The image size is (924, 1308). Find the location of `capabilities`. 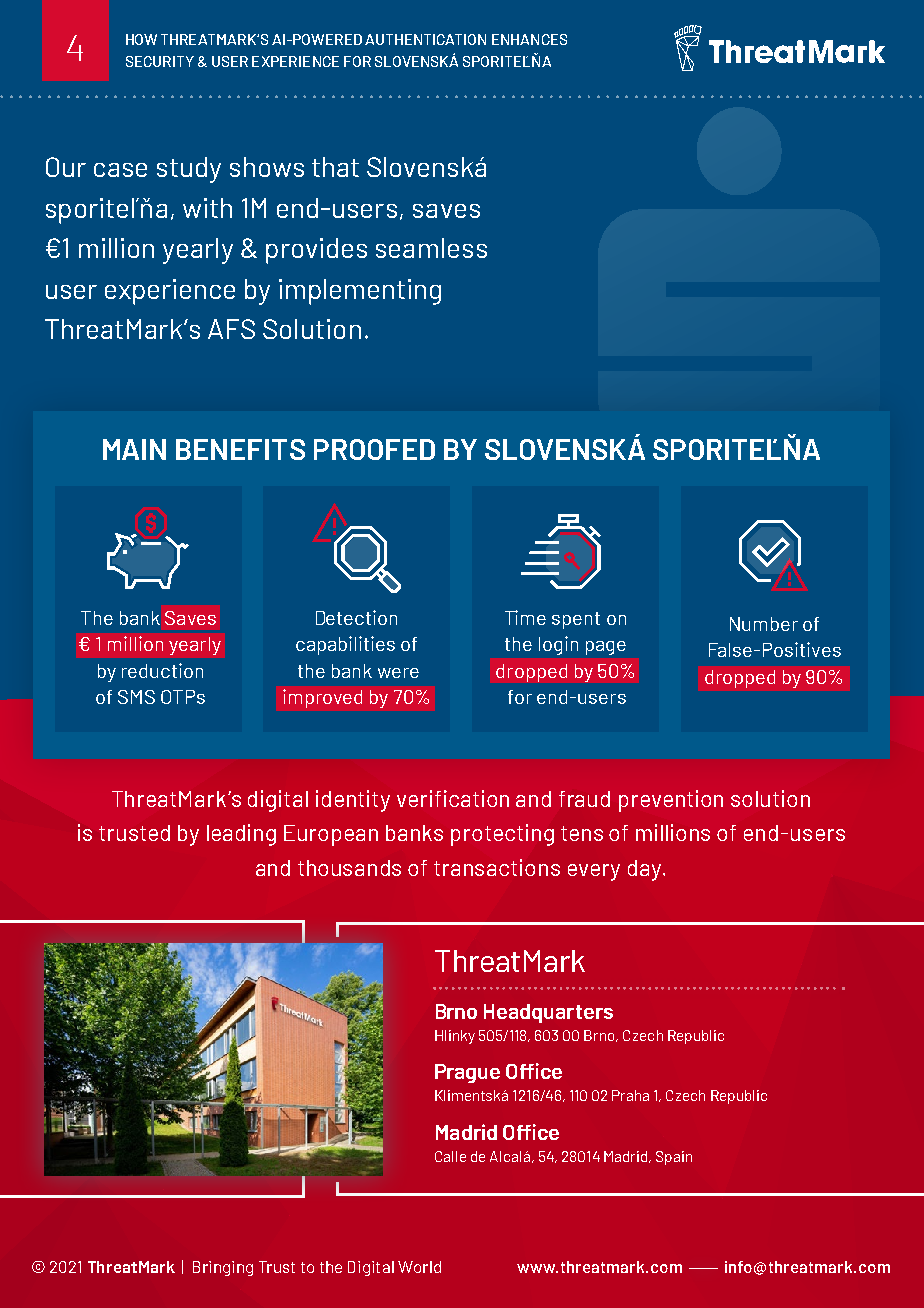

capabilities is located at coordinates (345, 645).
